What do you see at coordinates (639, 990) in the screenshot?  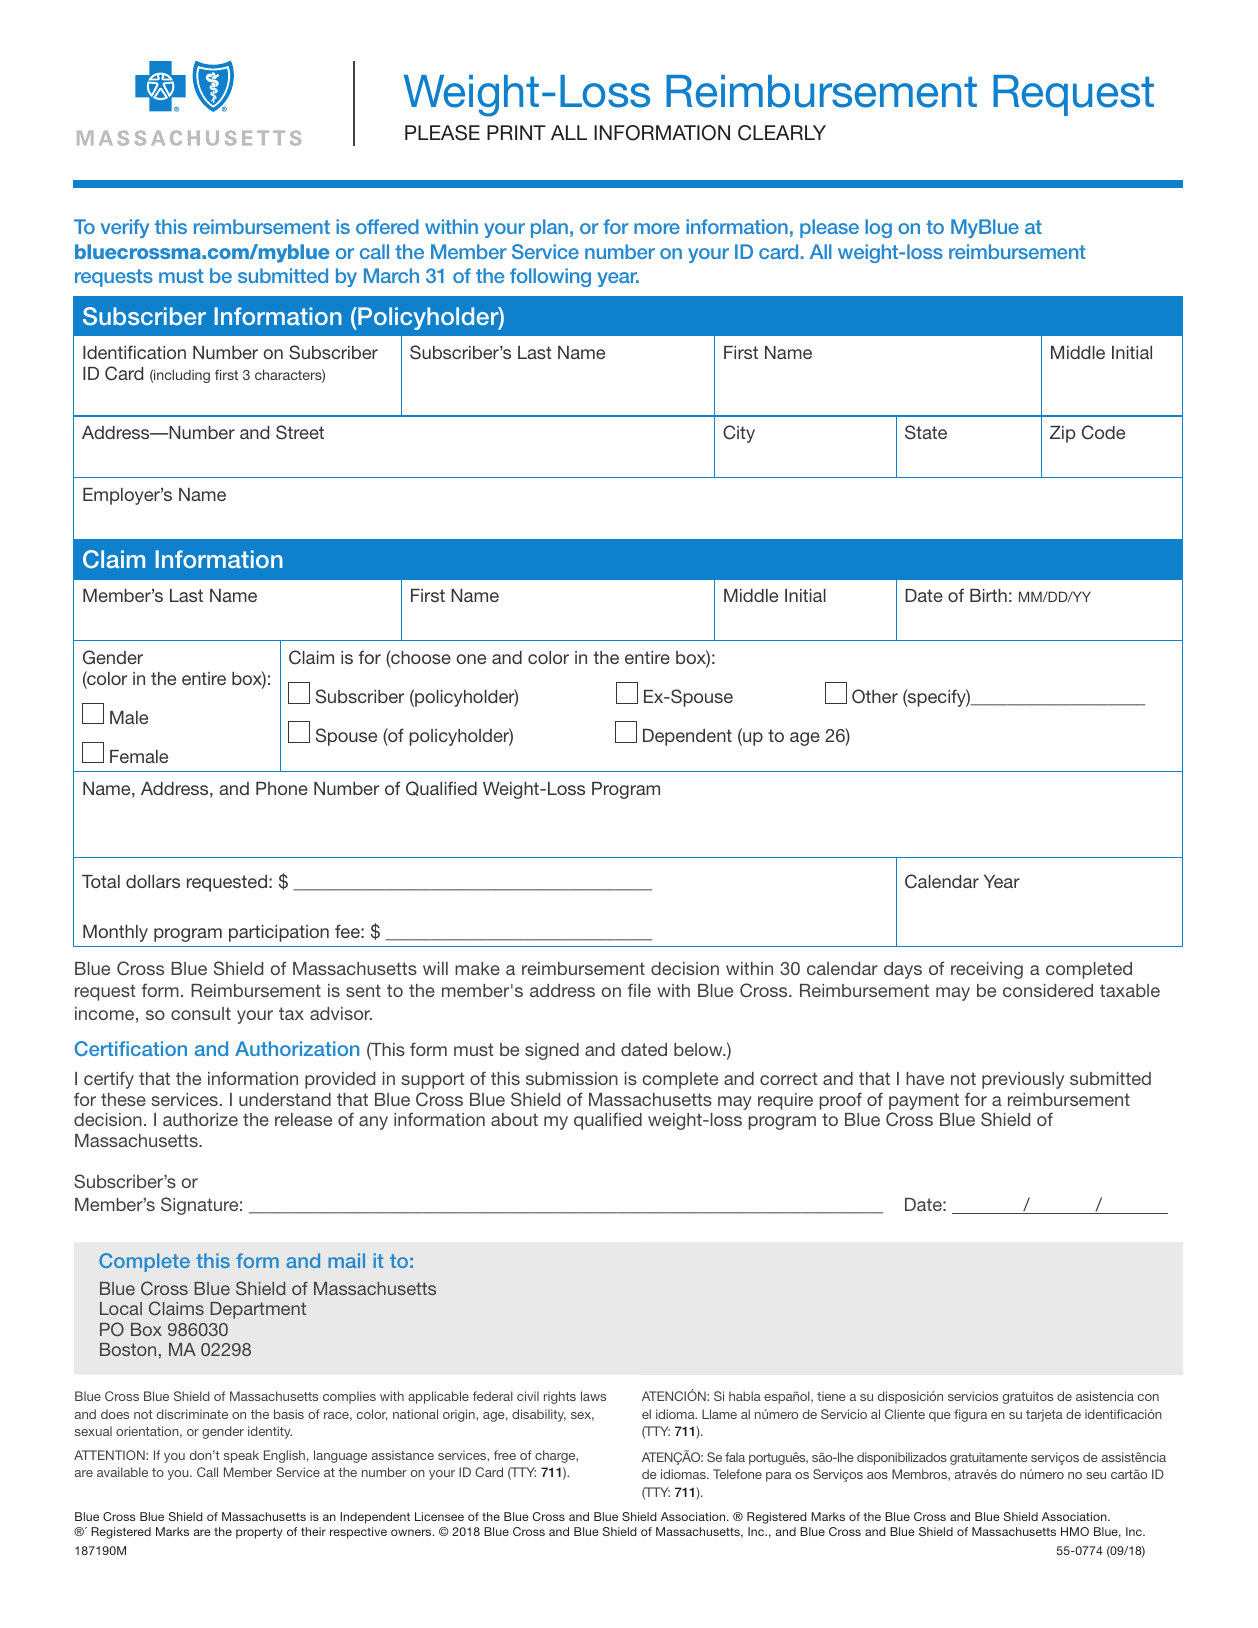 I see `file` at bounding box center [639, 990].
